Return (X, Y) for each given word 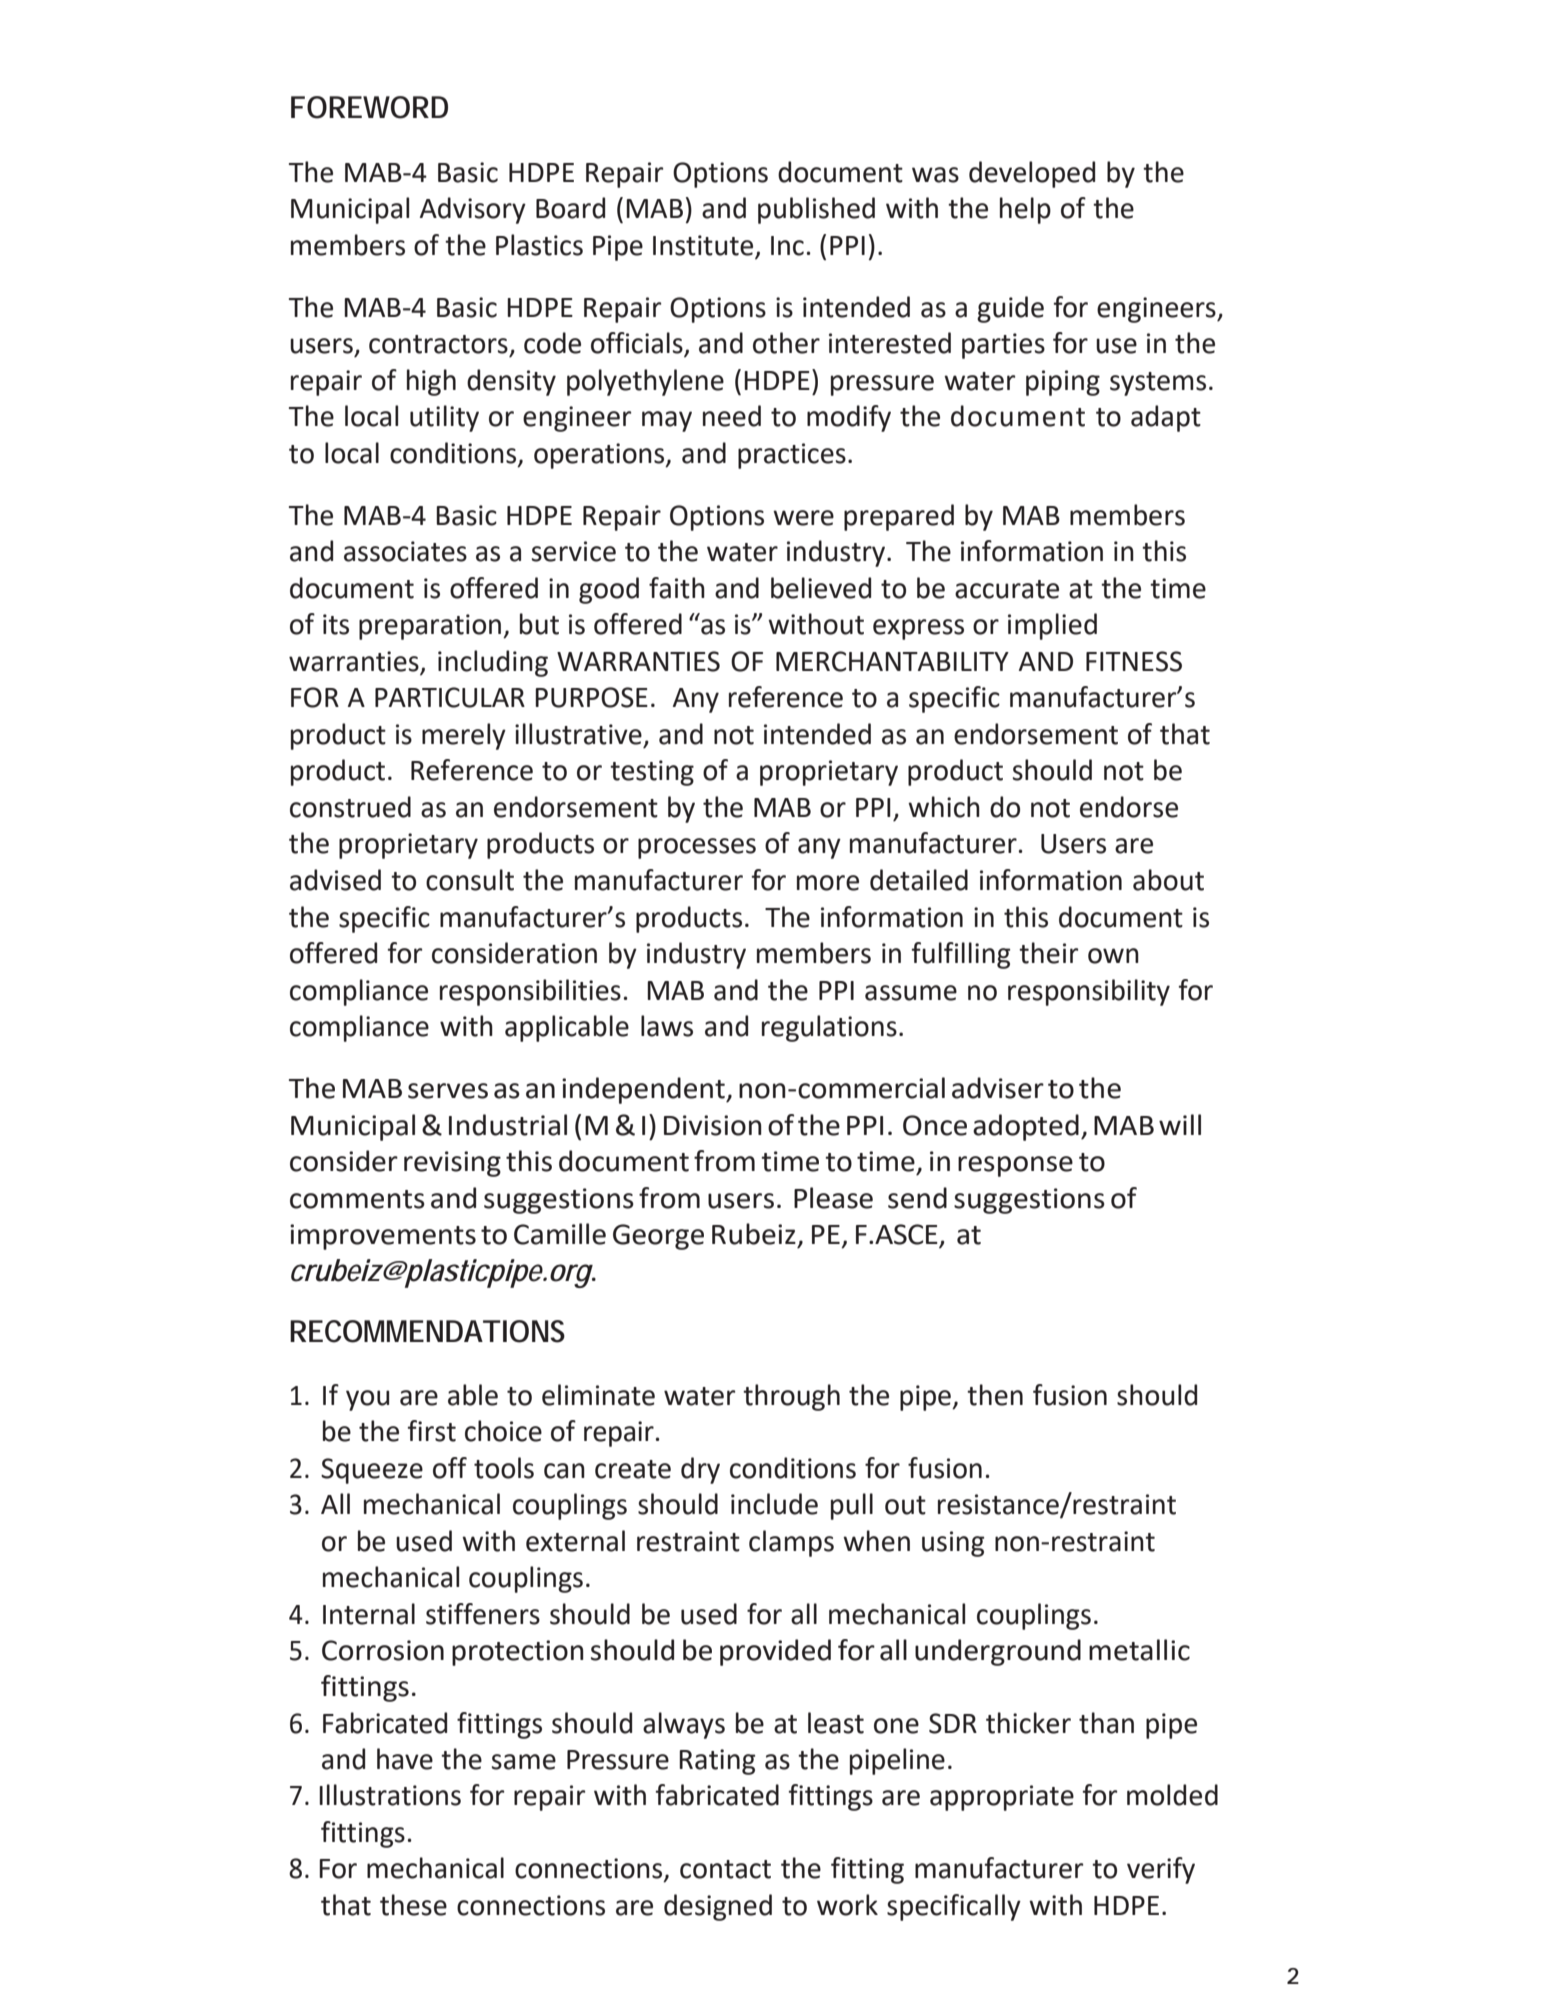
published (816, 210)
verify (1161, 1870)
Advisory (473, 210)
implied (1052, 626)
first (432, 1431)
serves (448, 1091)
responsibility (1089, 992)
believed (821, 588)
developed (1032, 174)
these (413, 1905)
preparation (431, 627)
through (791, 1397)
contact (725, 1869)
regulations (829, 1028)
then (995, 1395)
